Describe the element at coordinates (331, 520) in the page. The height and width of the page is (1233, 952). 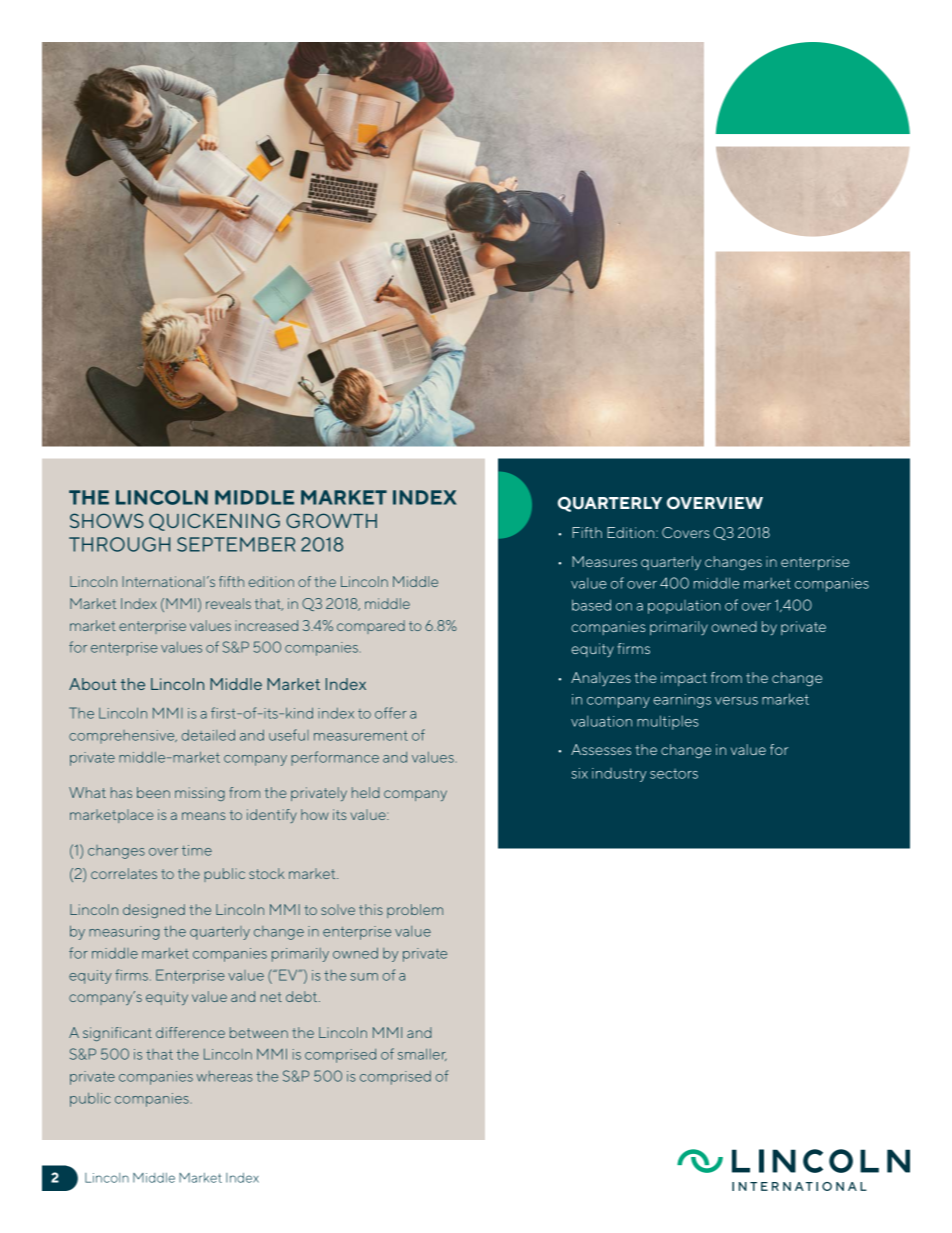
I see `GROWTH` at that location.
